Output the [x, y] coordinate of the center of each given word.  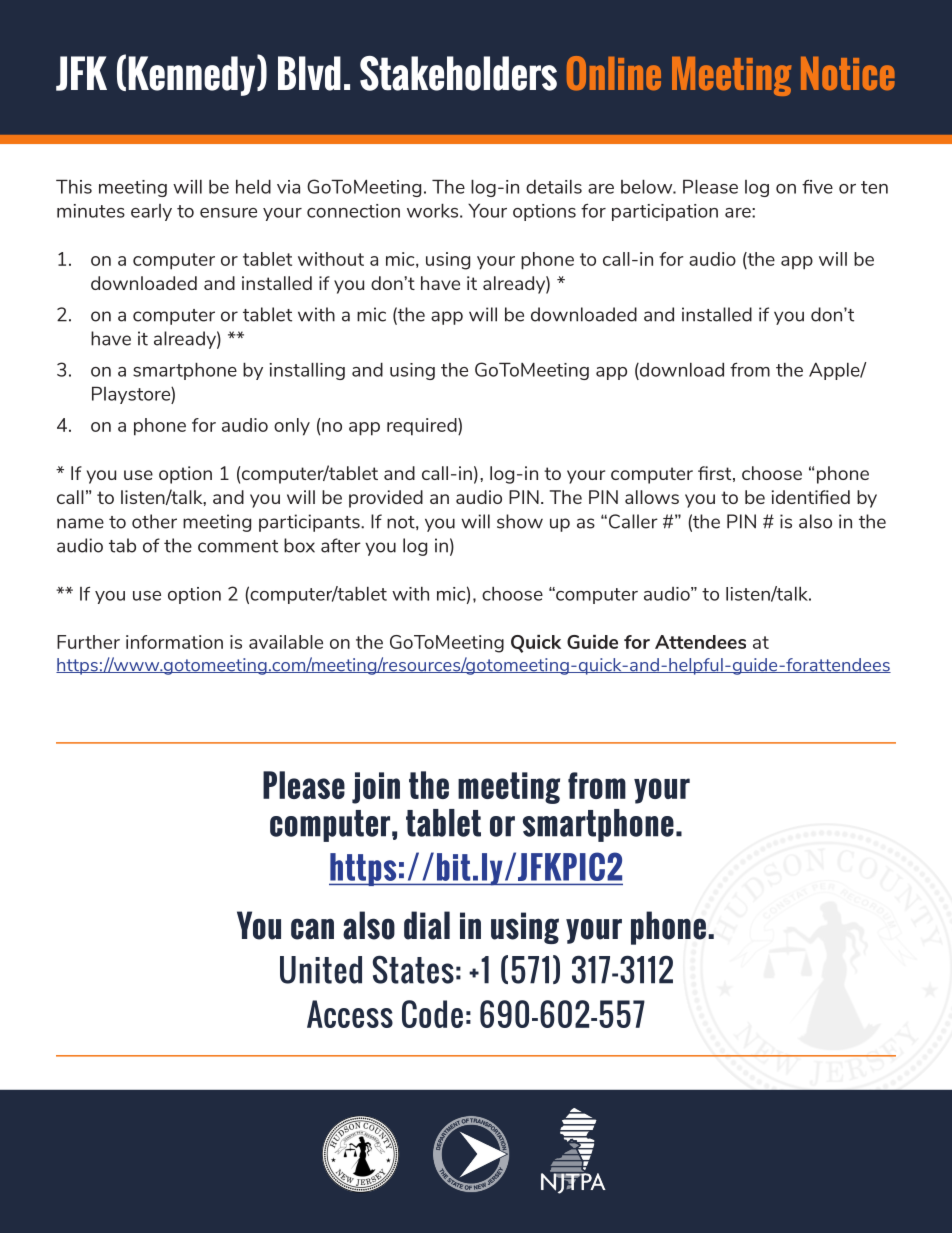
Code [432, 1014]
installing [307, 371]
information [174, 642]
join [376, 788]
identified [811, 497]
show [520, 521]
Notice [848, 73]
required [423, 427]
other [154, 521]
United [321, 970]
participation [665, 212]
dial [427, 925]
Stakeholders [458, 73]
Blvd [309, 73]
